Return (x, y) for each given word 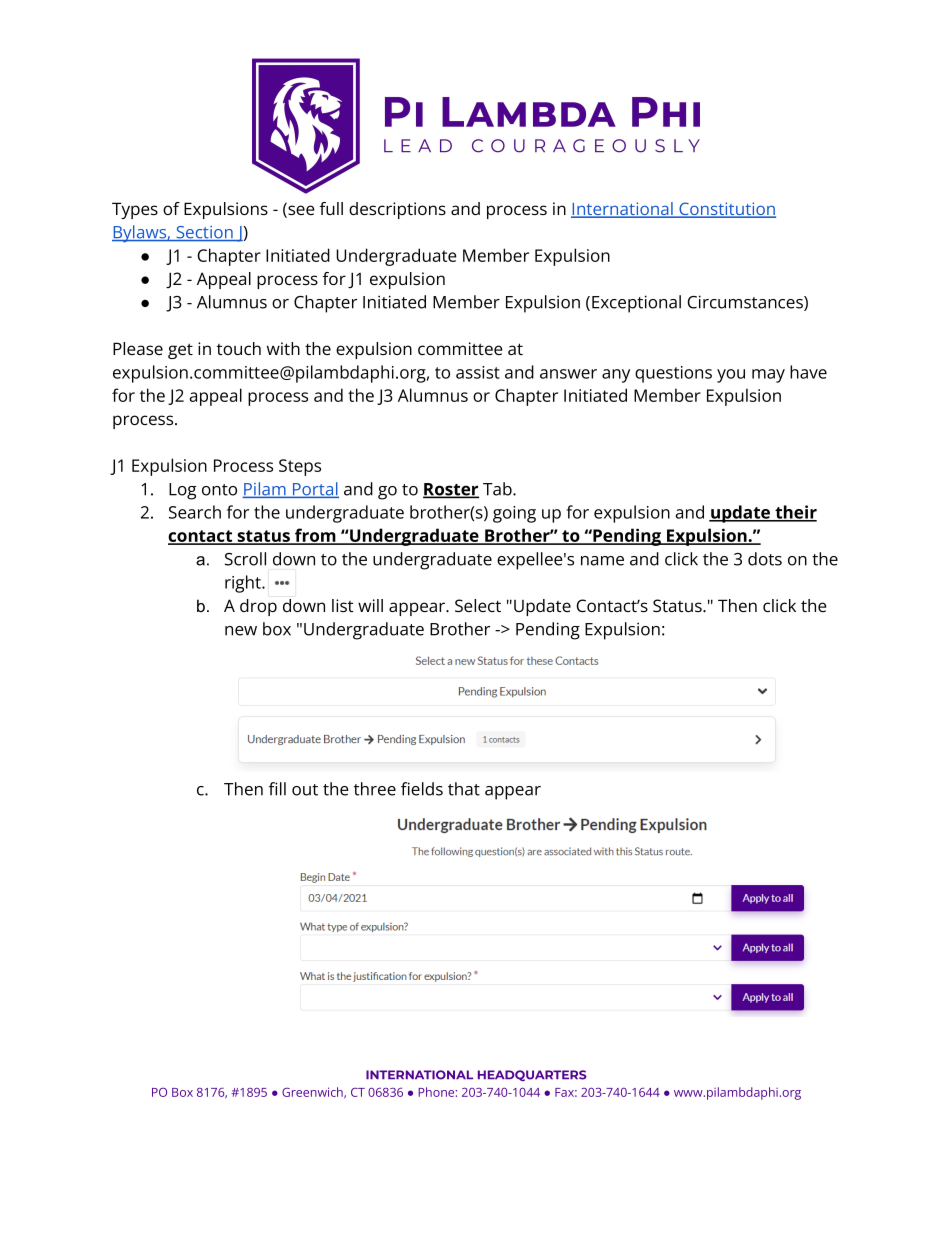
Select (478, 605)
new (241, 631)
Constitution (726, 210)
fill (277, 789)
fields (422, 789)
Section (204, 233)
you (731, 376)
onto (219, 490)
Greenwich (313, 1092)
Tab (498, 489)
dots (765, 559)
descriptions (397, 210)
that (464, 789)
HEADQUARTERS (532, 1075)
